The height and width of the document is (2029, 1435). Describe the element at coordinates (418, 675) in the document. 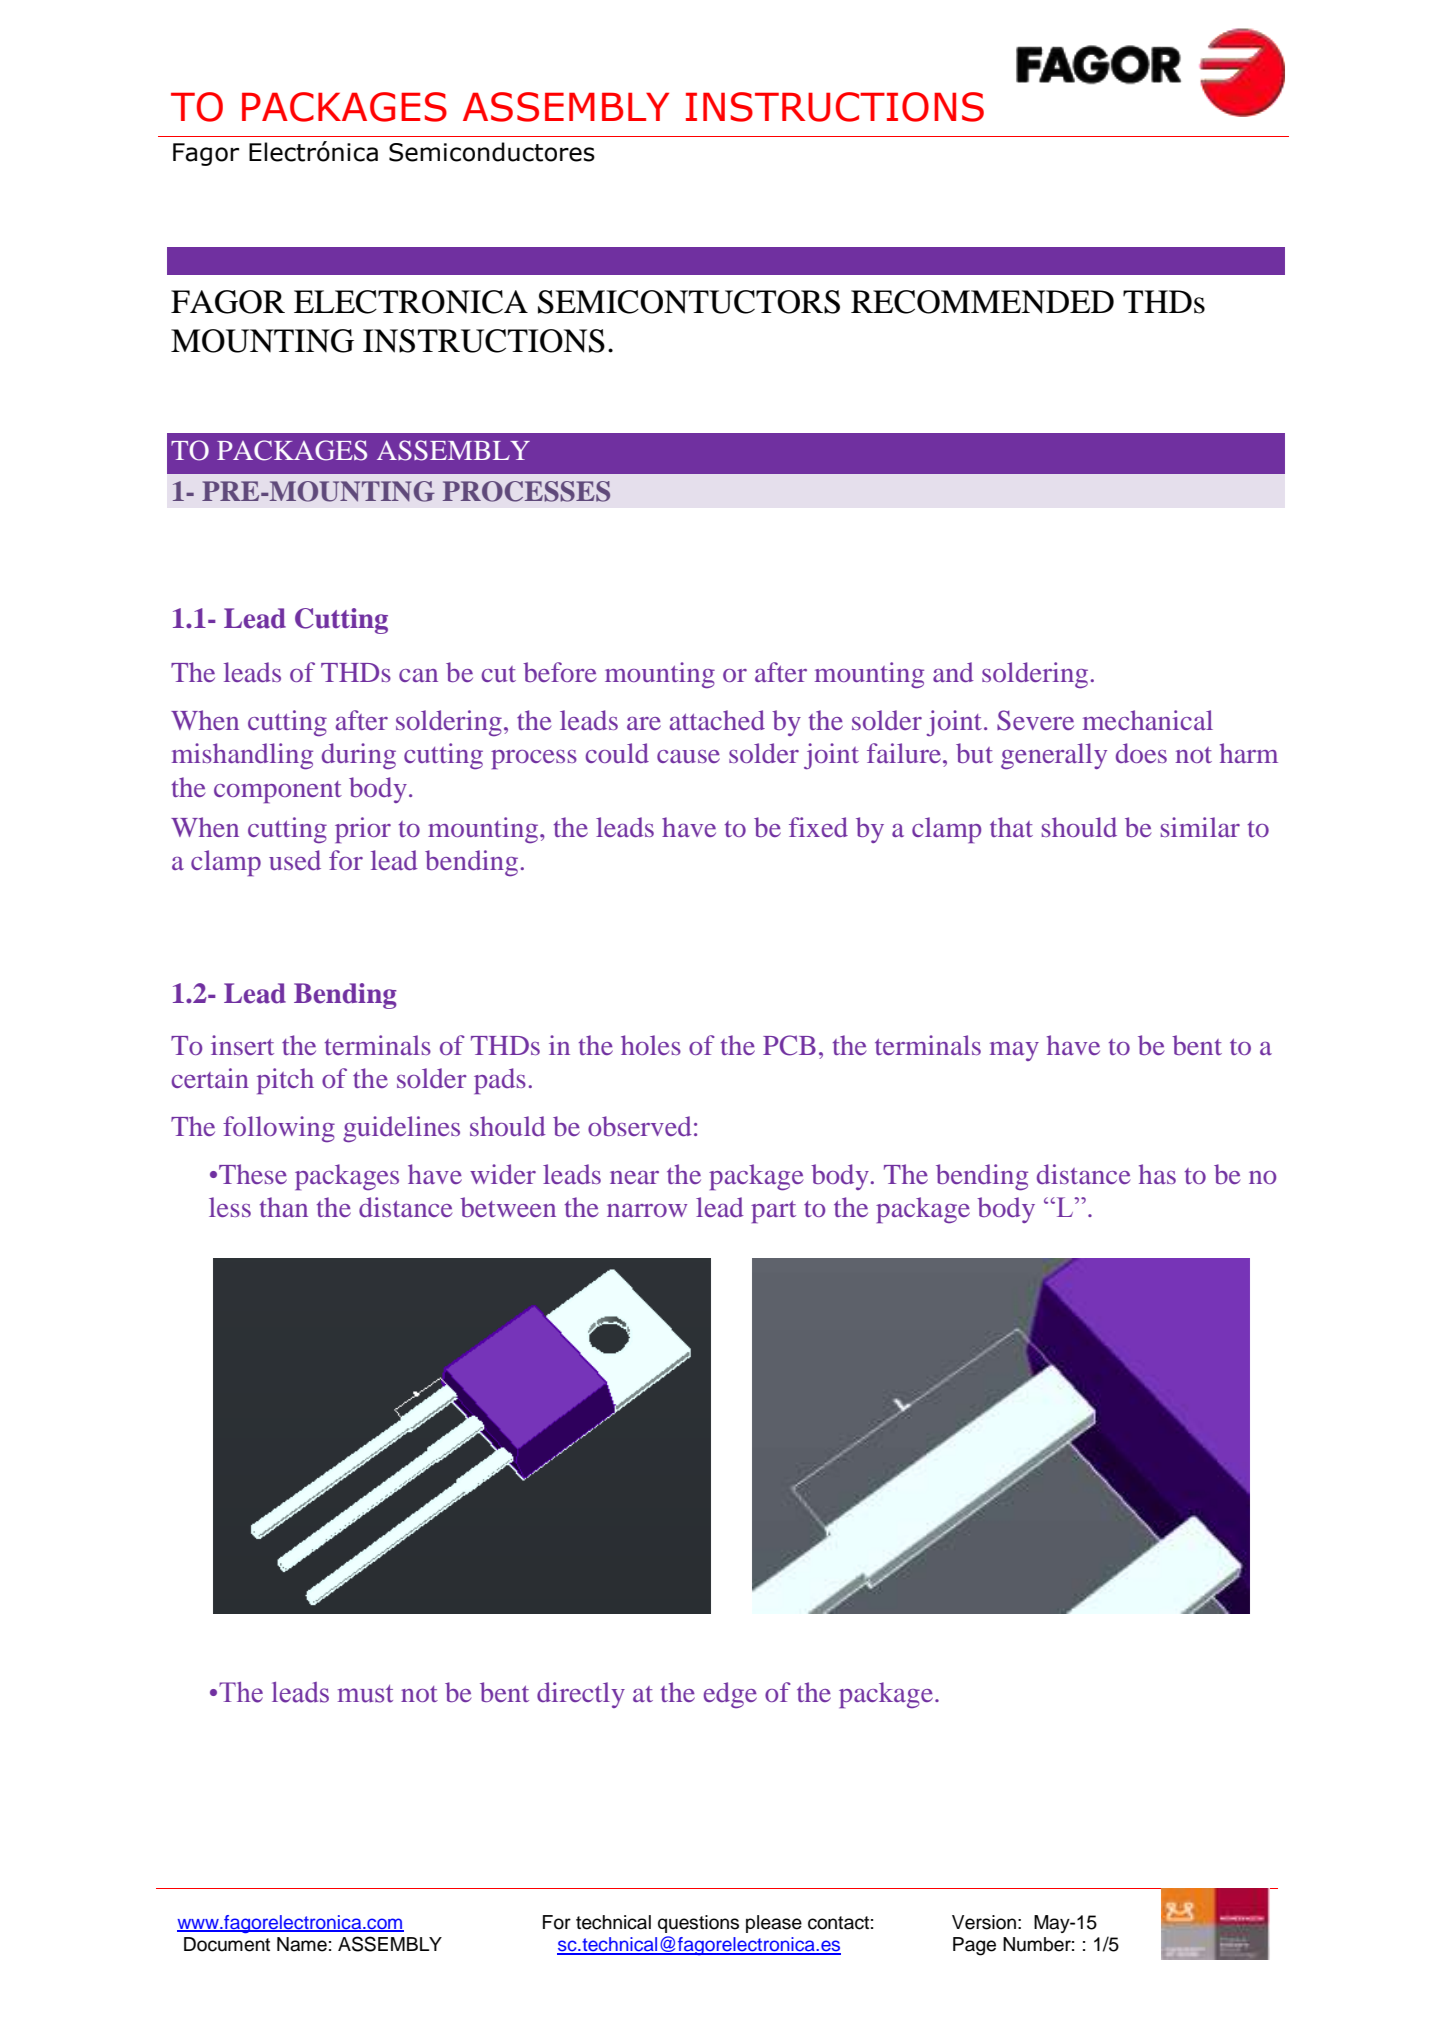

I see `can` at that location.
